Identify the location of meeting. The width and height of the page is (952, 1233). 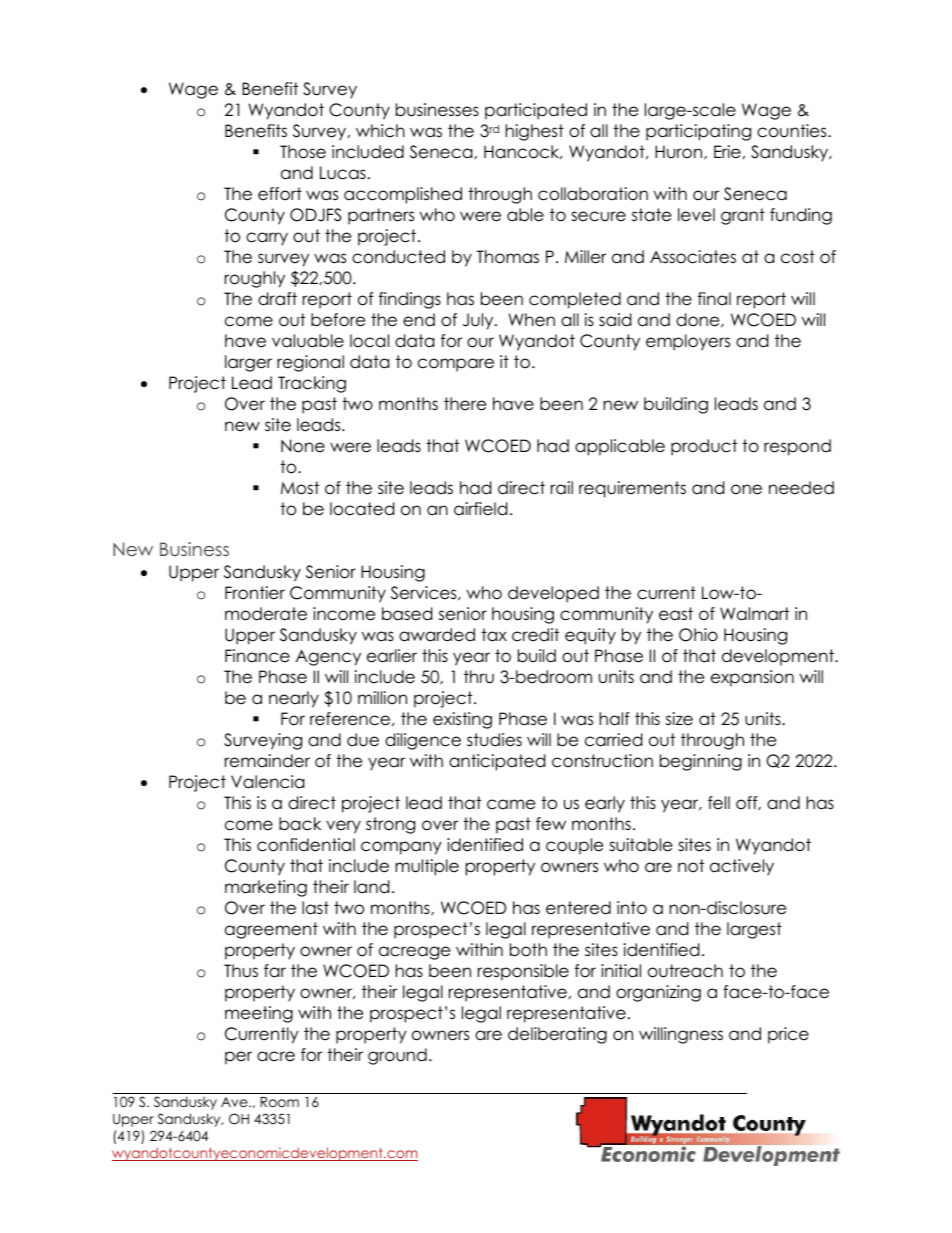
(259, 1014).
